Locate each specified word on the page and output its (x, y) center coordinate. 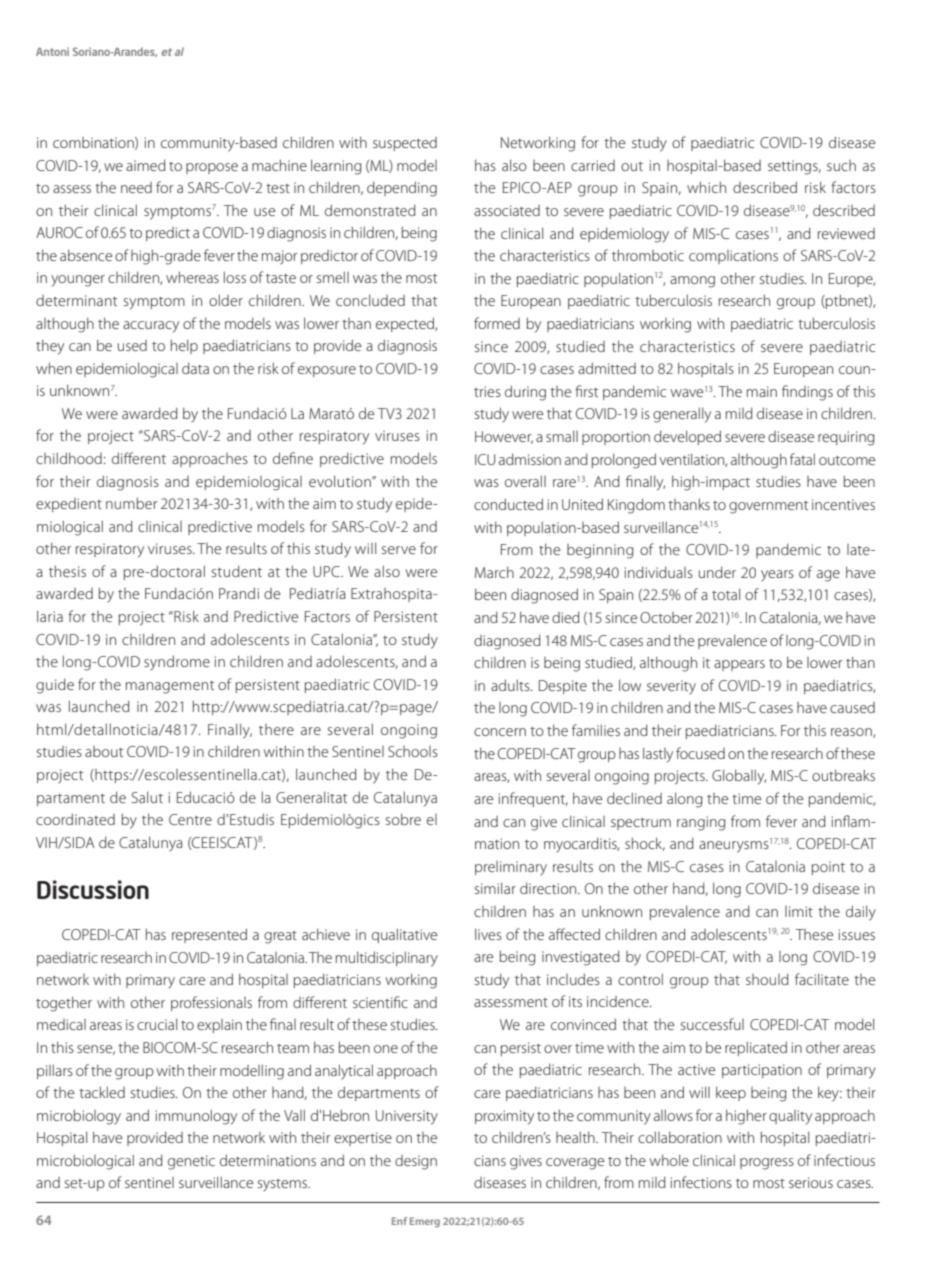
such (841, 165)
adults (511, 685)
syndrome (177, 663)
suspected (405, 144)
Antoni (52, 51)
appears (739, 665)
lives (488, 934)
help (184, 346)
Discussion (93, 889)
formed (497, 323)
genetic (191, 1162)
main (762, 391)
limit (799, 911)
